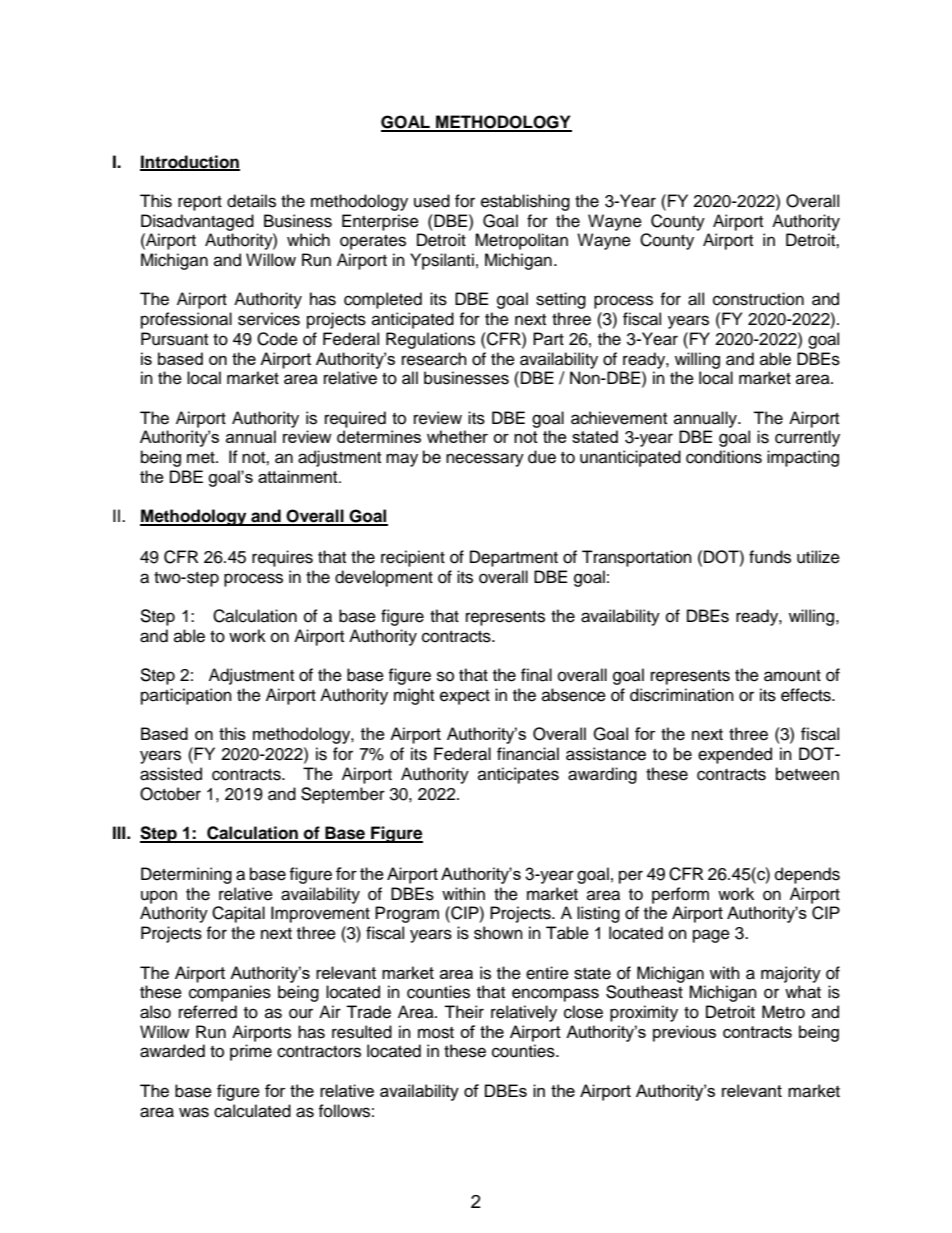  What do you see at coordinates (252, 1111) in the image?
I see `calculated` at bounding box center [252, 1111].
